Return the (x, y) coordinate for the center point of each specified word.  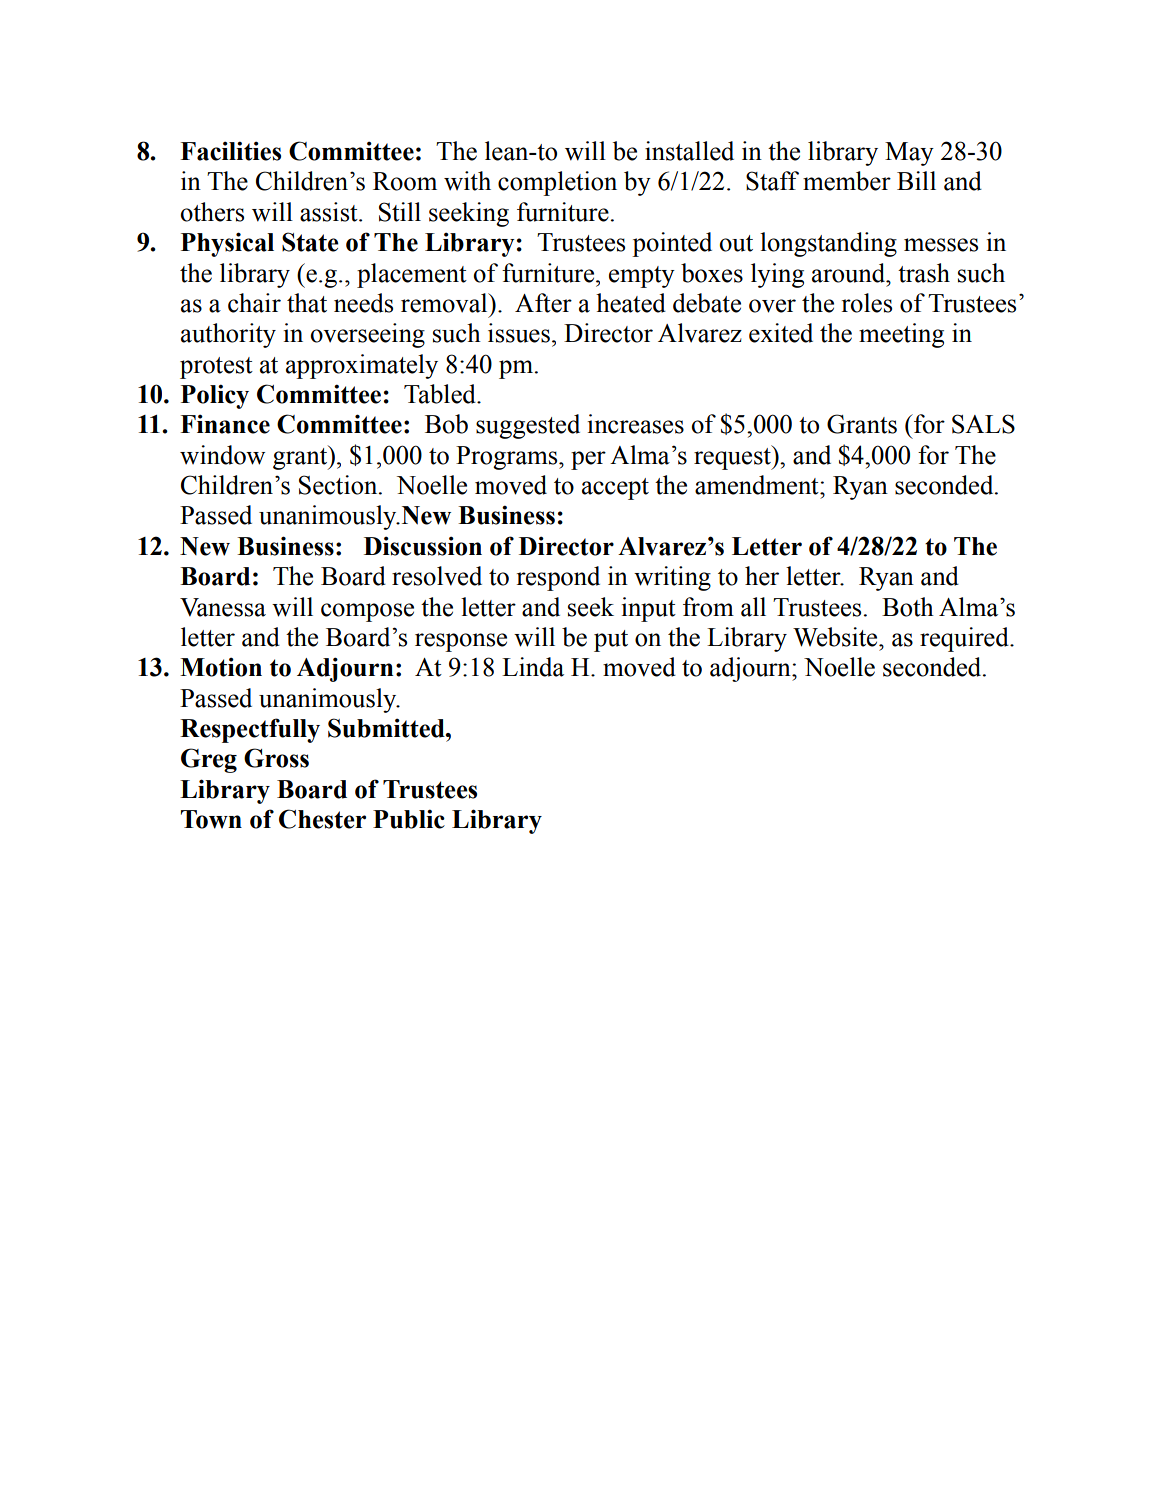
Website (836, 637)
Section (339, 485)
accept (615, 489)
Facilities (230, 151)
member (847, 181)
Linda (533, 667)
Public (409, 819)
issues (519, 333)
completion (557, 183)
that (307, 303)
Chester (322, 819)
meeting (901, 335)
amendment (758, 485)
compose (367, 612)
